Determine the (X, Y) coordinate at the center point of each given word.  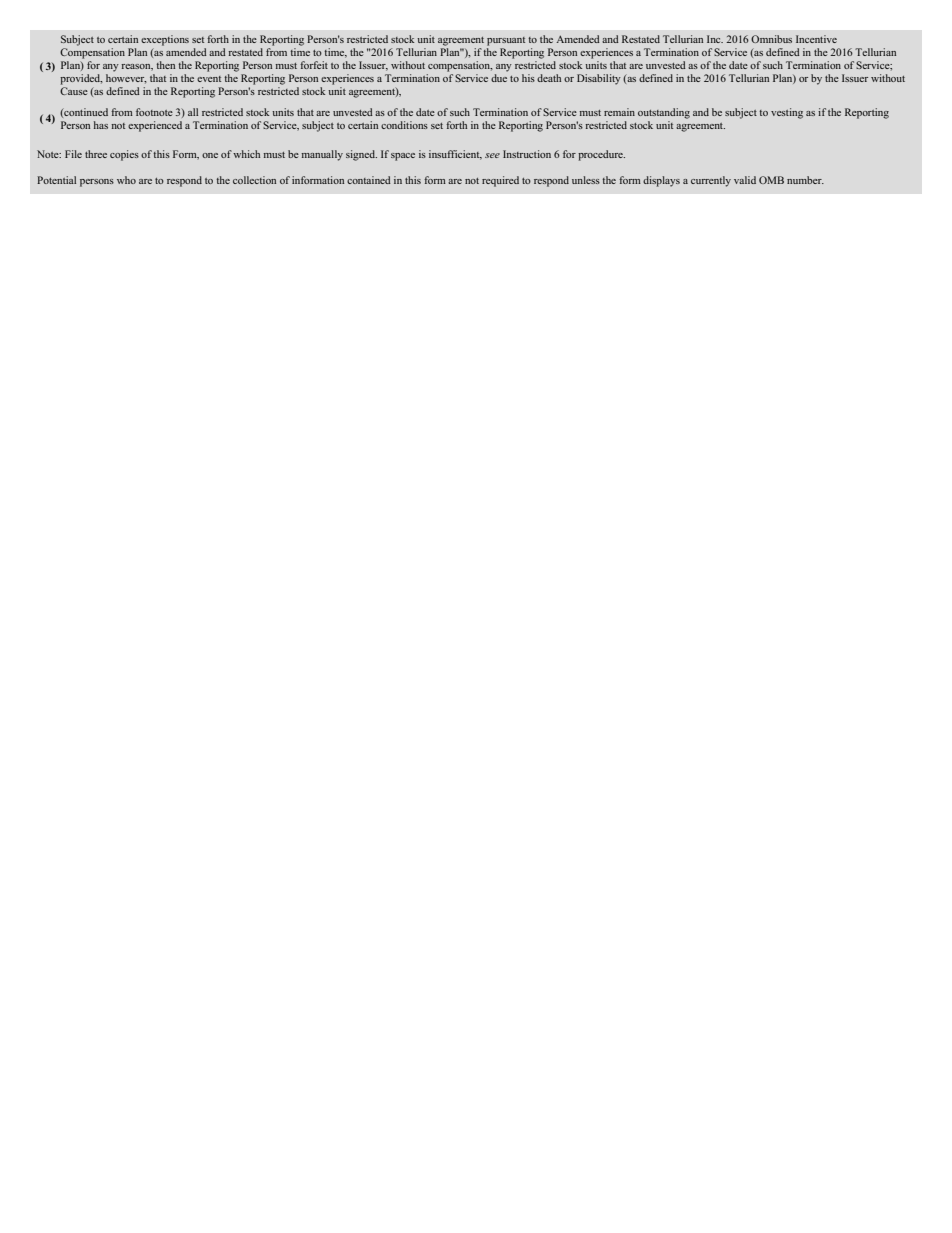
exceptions (165, 40)
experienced (155, 126)
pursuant (506, 41)
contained (369, 180)
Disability (599, 79)
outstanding (664, 113)
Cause (74, 91)
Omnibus (771, 39)
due (499, 78)
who (126, 180)
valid (745, 180)
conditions (404, 125)
